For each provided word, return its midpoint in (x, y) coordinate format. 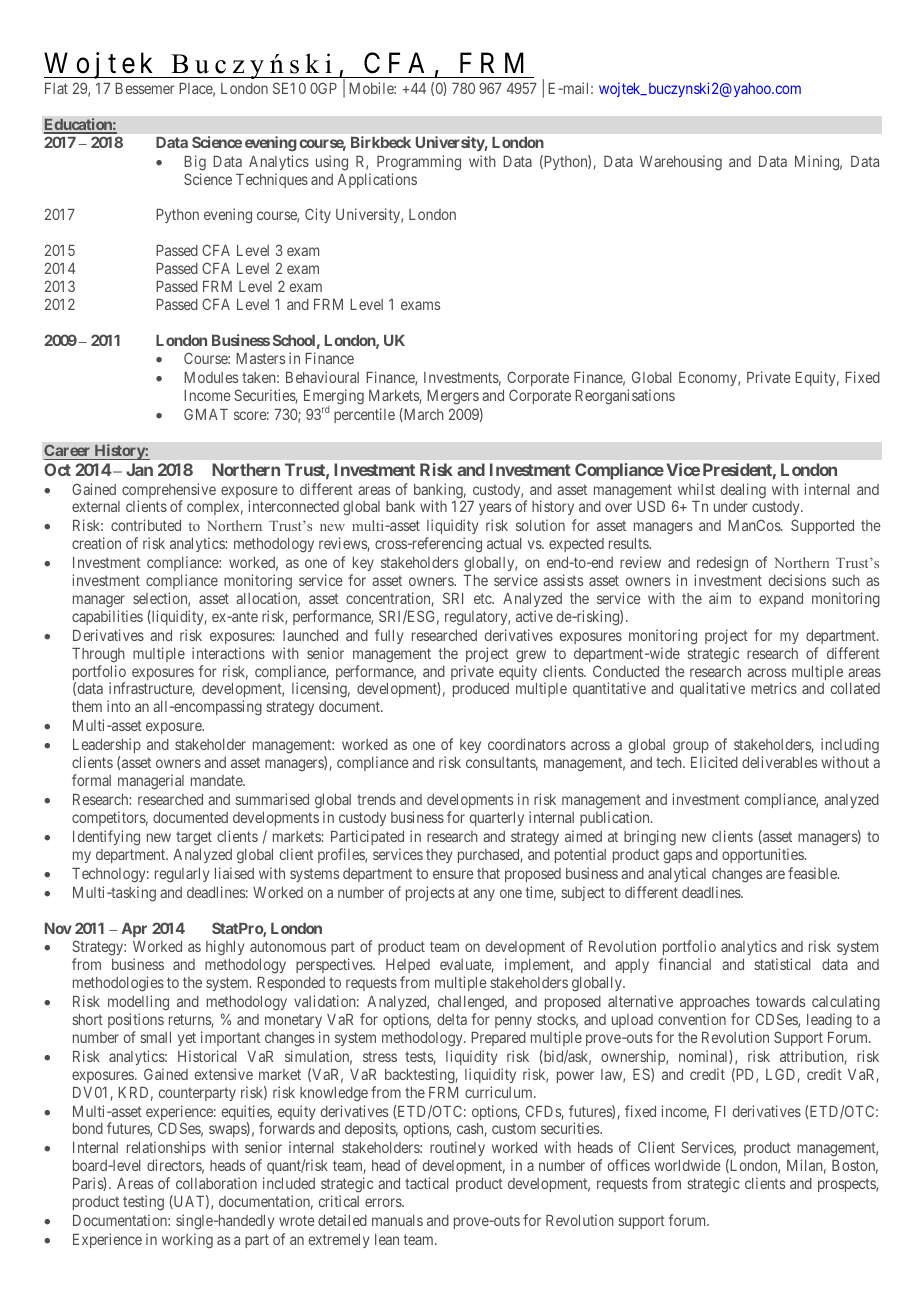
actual (504, 543)
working (187, 1241)
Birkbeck (381, 142)
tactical (426, 1183)
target (194, 838)
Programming (419, 163)
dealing (743, 491)
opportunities (763, 855)
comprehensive (169, 492)
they (439, 856)
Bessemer (145, 88)
